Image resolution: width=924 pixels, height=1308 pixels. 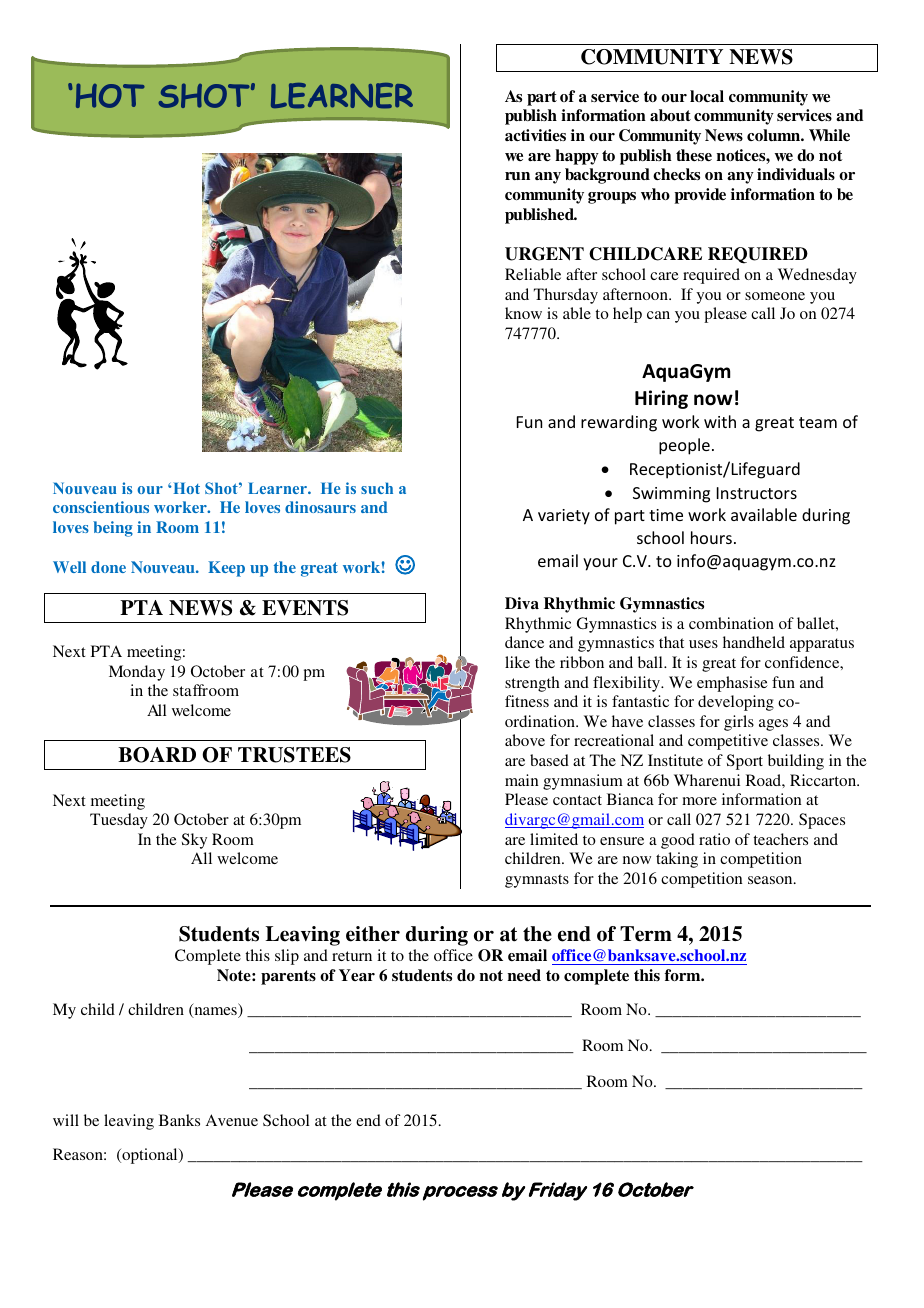 I want to click on conscientious, so click(x=101, y=507).
